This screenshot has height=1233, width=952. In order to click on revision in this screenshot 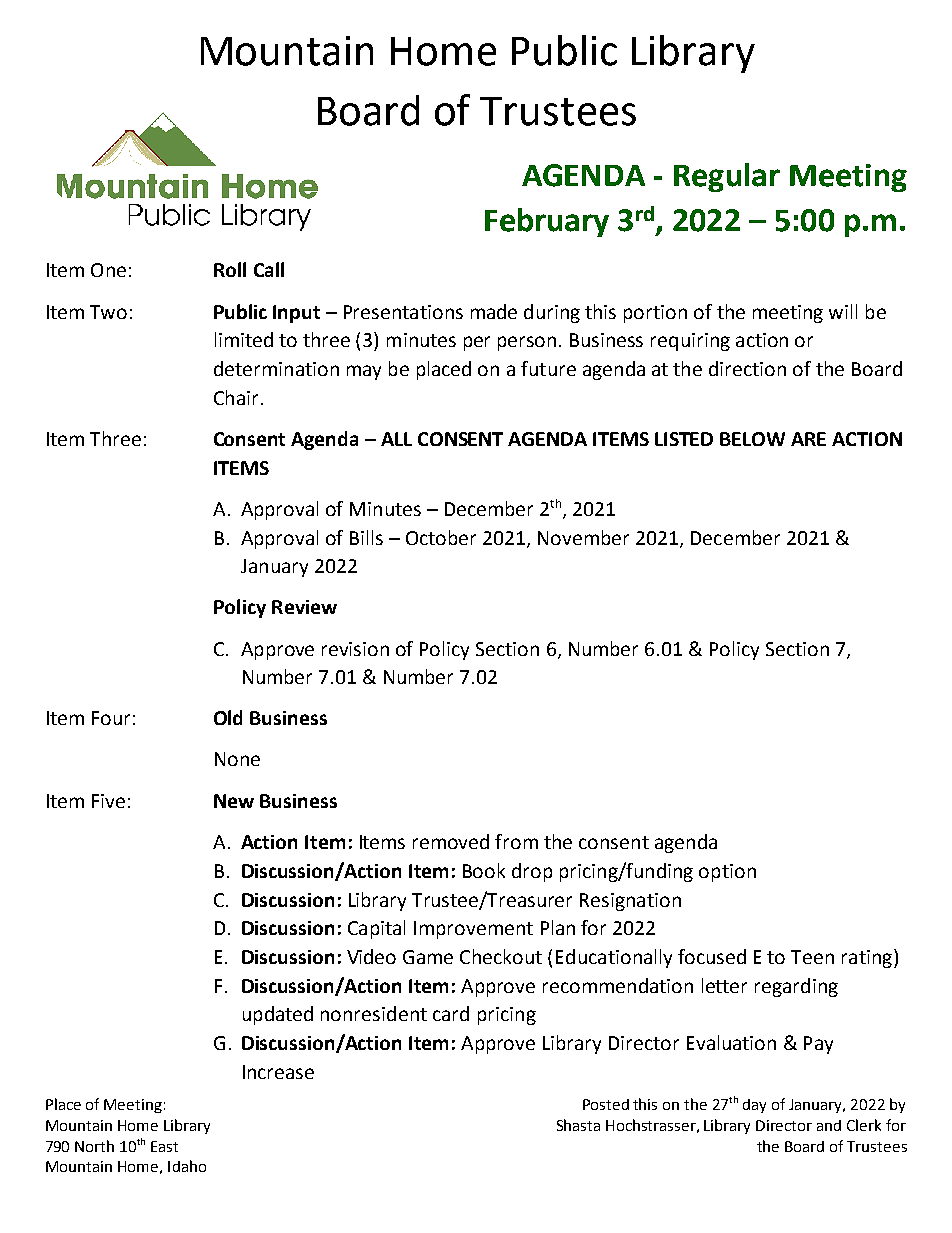, I will do `click(355, 649)`.
